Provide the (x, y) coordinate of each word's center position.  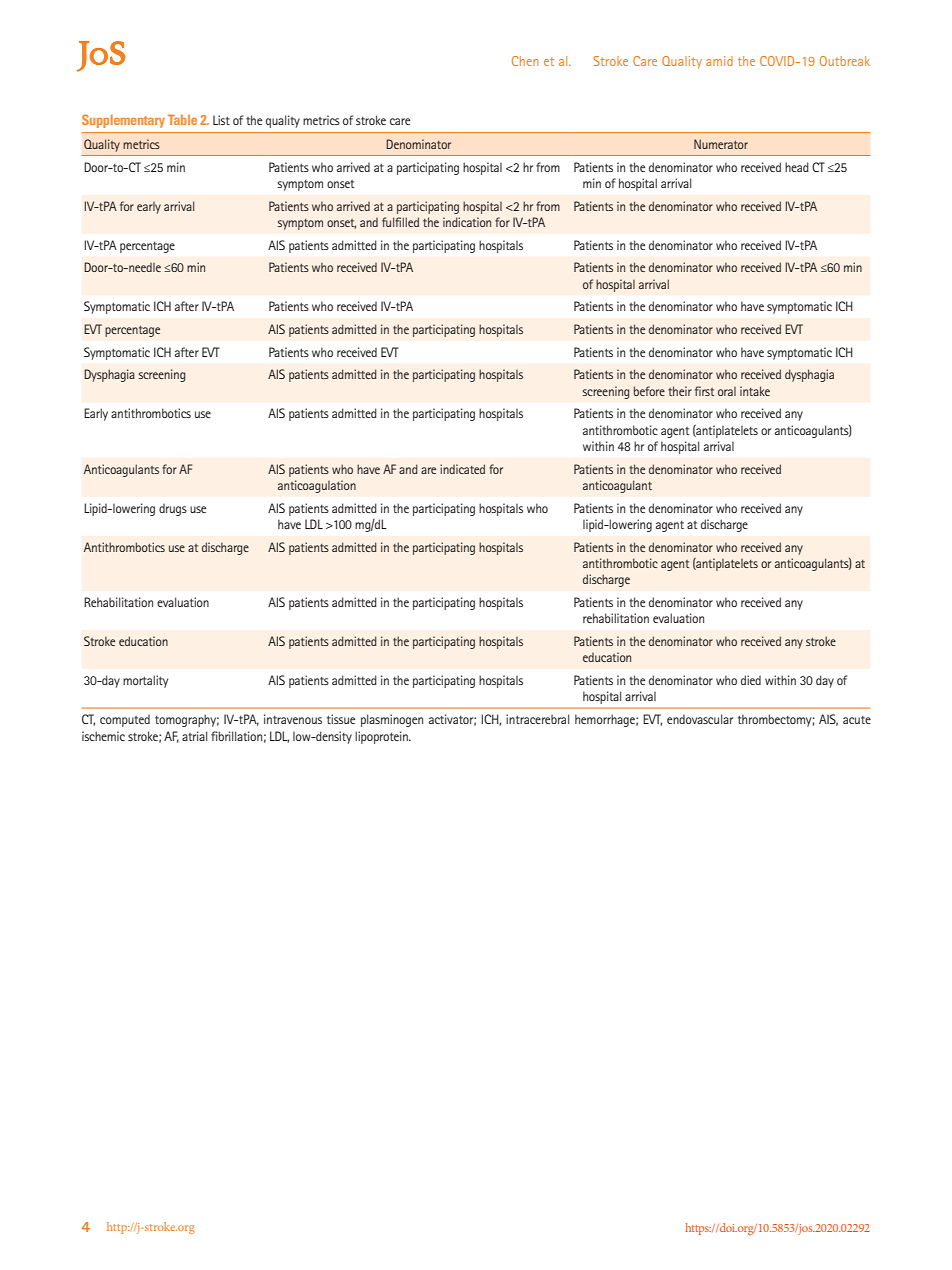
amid (719, 61)
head (797, 167)
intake (755, 391)
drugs (173, 510)
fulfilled (400, 222)
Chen (525, 61)
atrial (194, 736)
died (751, 680)
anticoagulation (317, 486)
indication (467, 222)
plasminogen (392, 720)
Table (182, 120)
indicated (462, 469)
